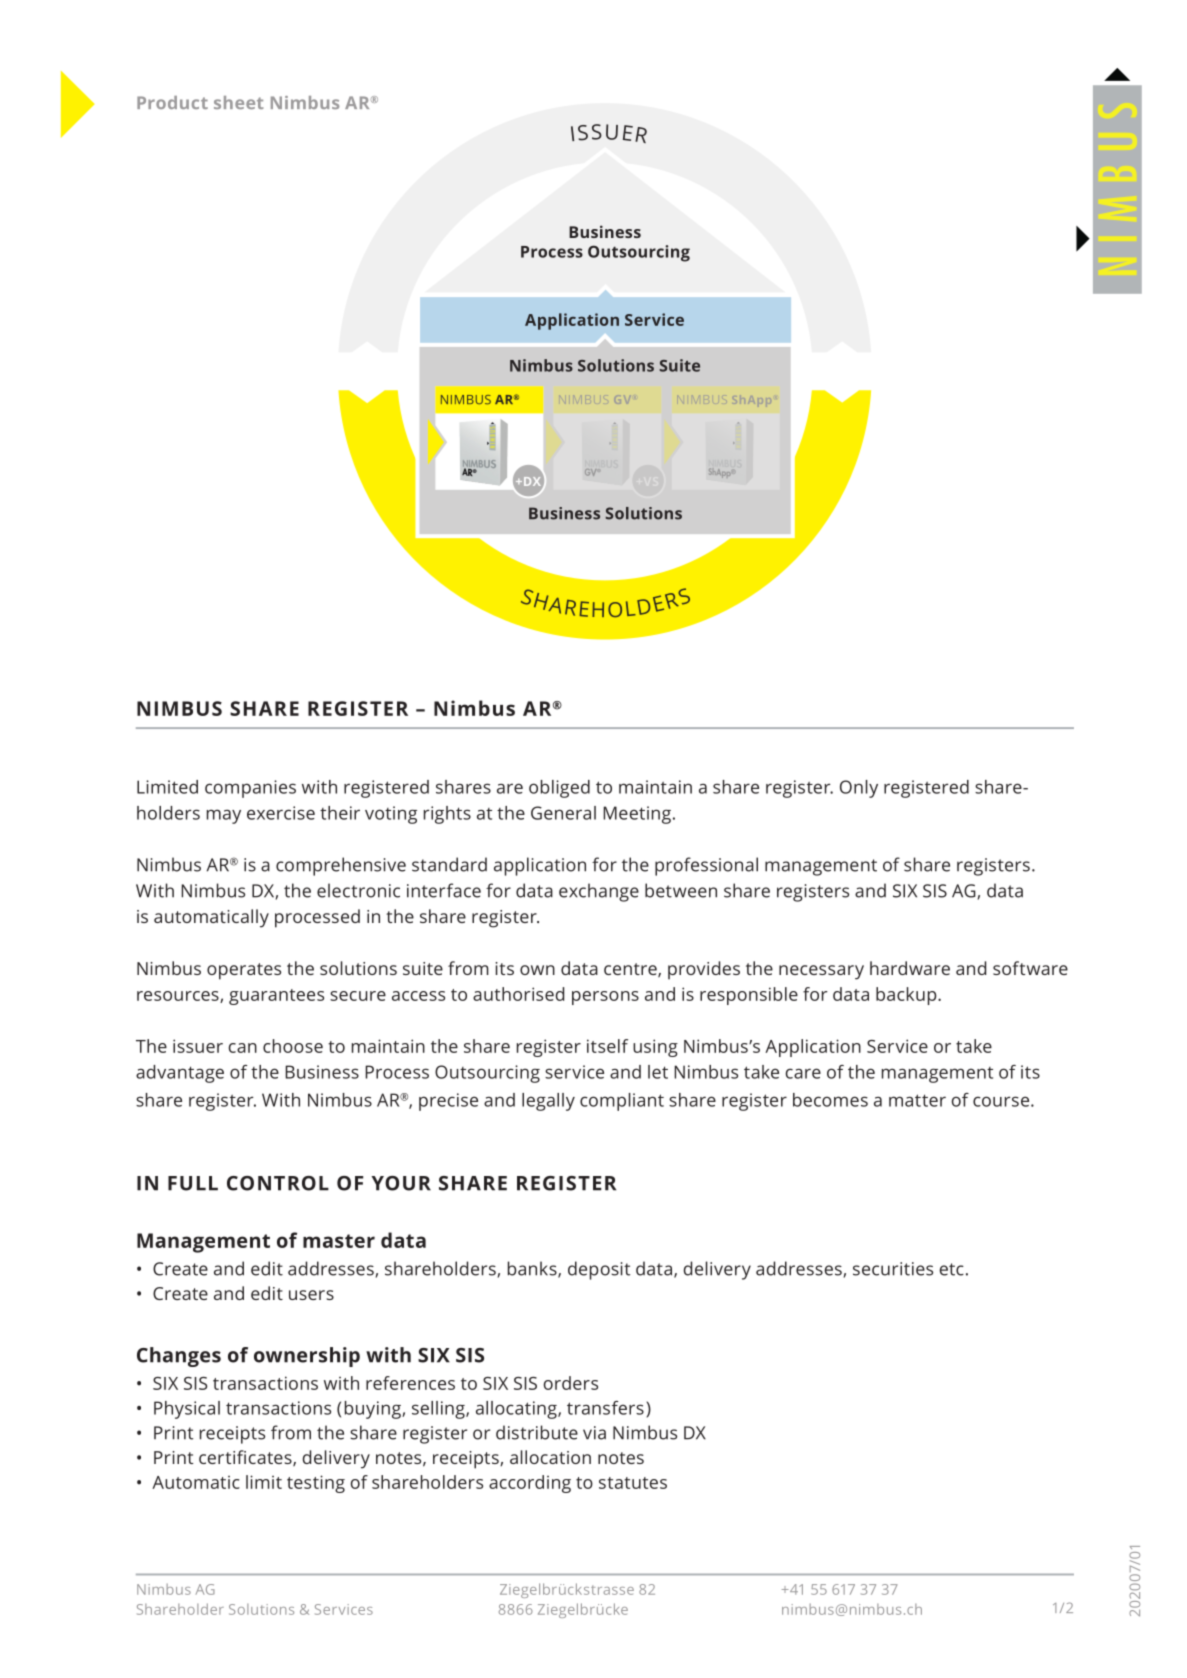 This screenshot has width=1187, height=1678. Describe the element at coordinates (250, 789) in the screenshot. I see `companies` at that location.
